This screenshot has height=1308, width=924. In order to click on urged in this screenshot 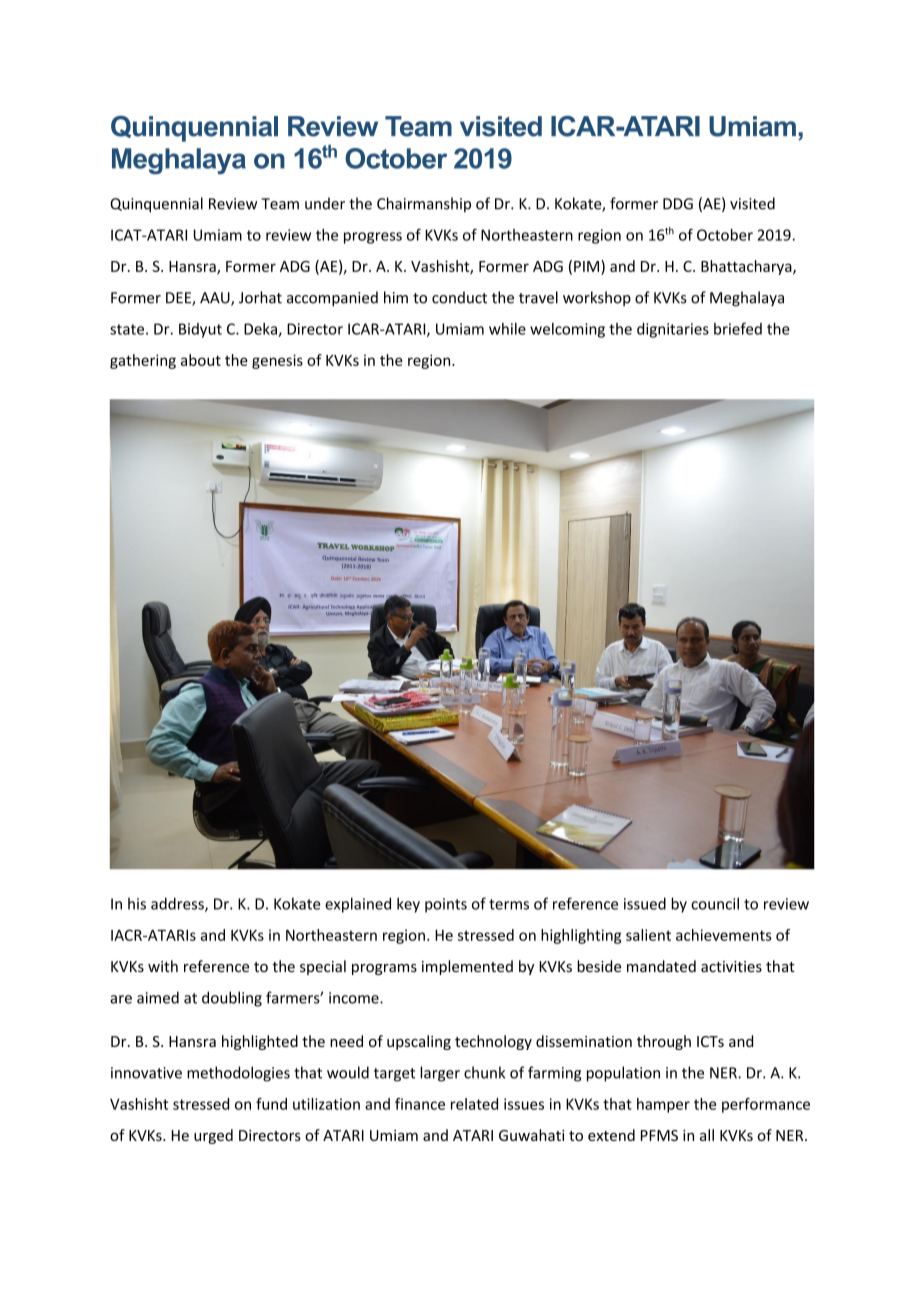, I will do `click(213, 1136)`.
